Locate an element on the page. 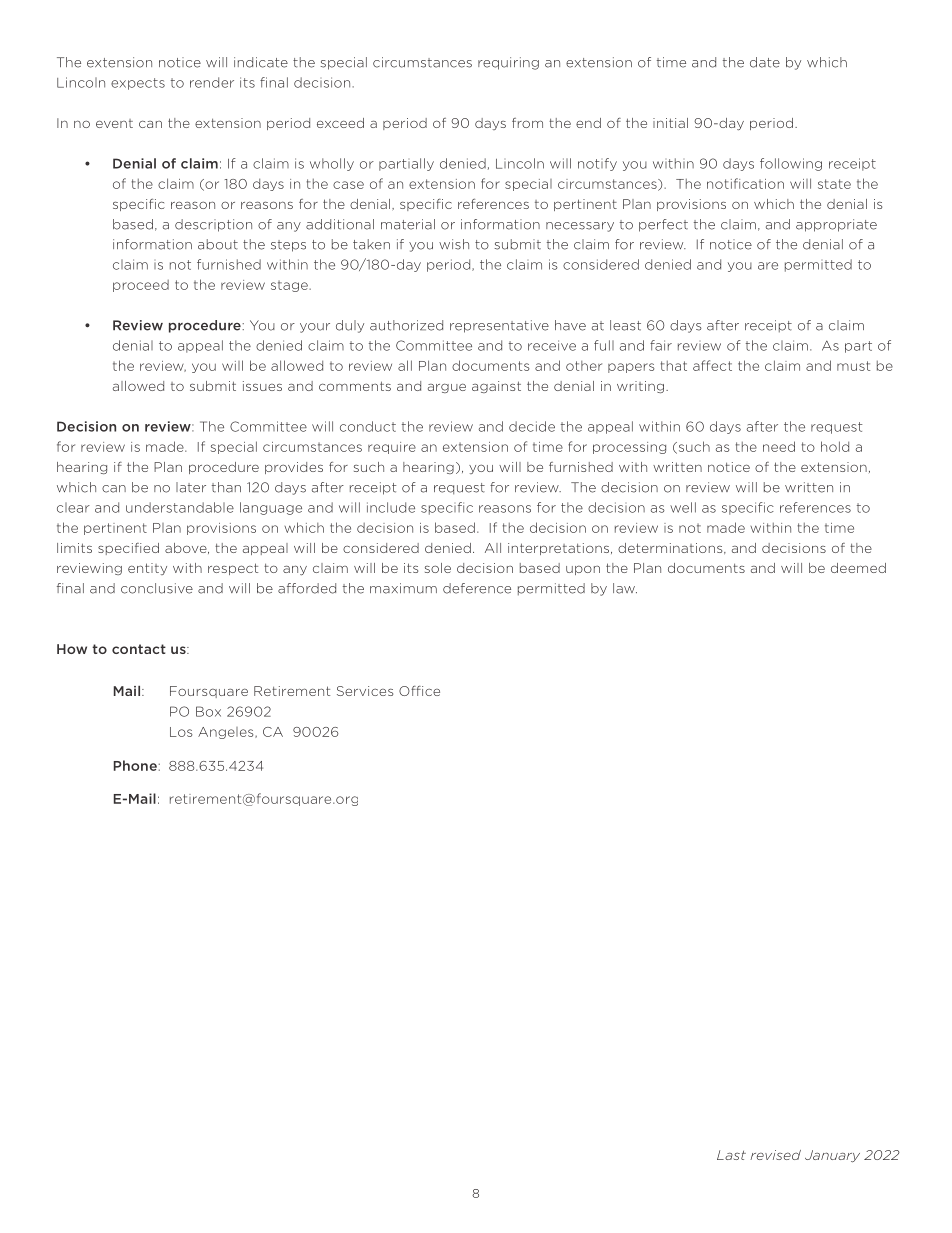 The height and width of the image is (1233, 952). requiring is located at coordinates (508, 63).
